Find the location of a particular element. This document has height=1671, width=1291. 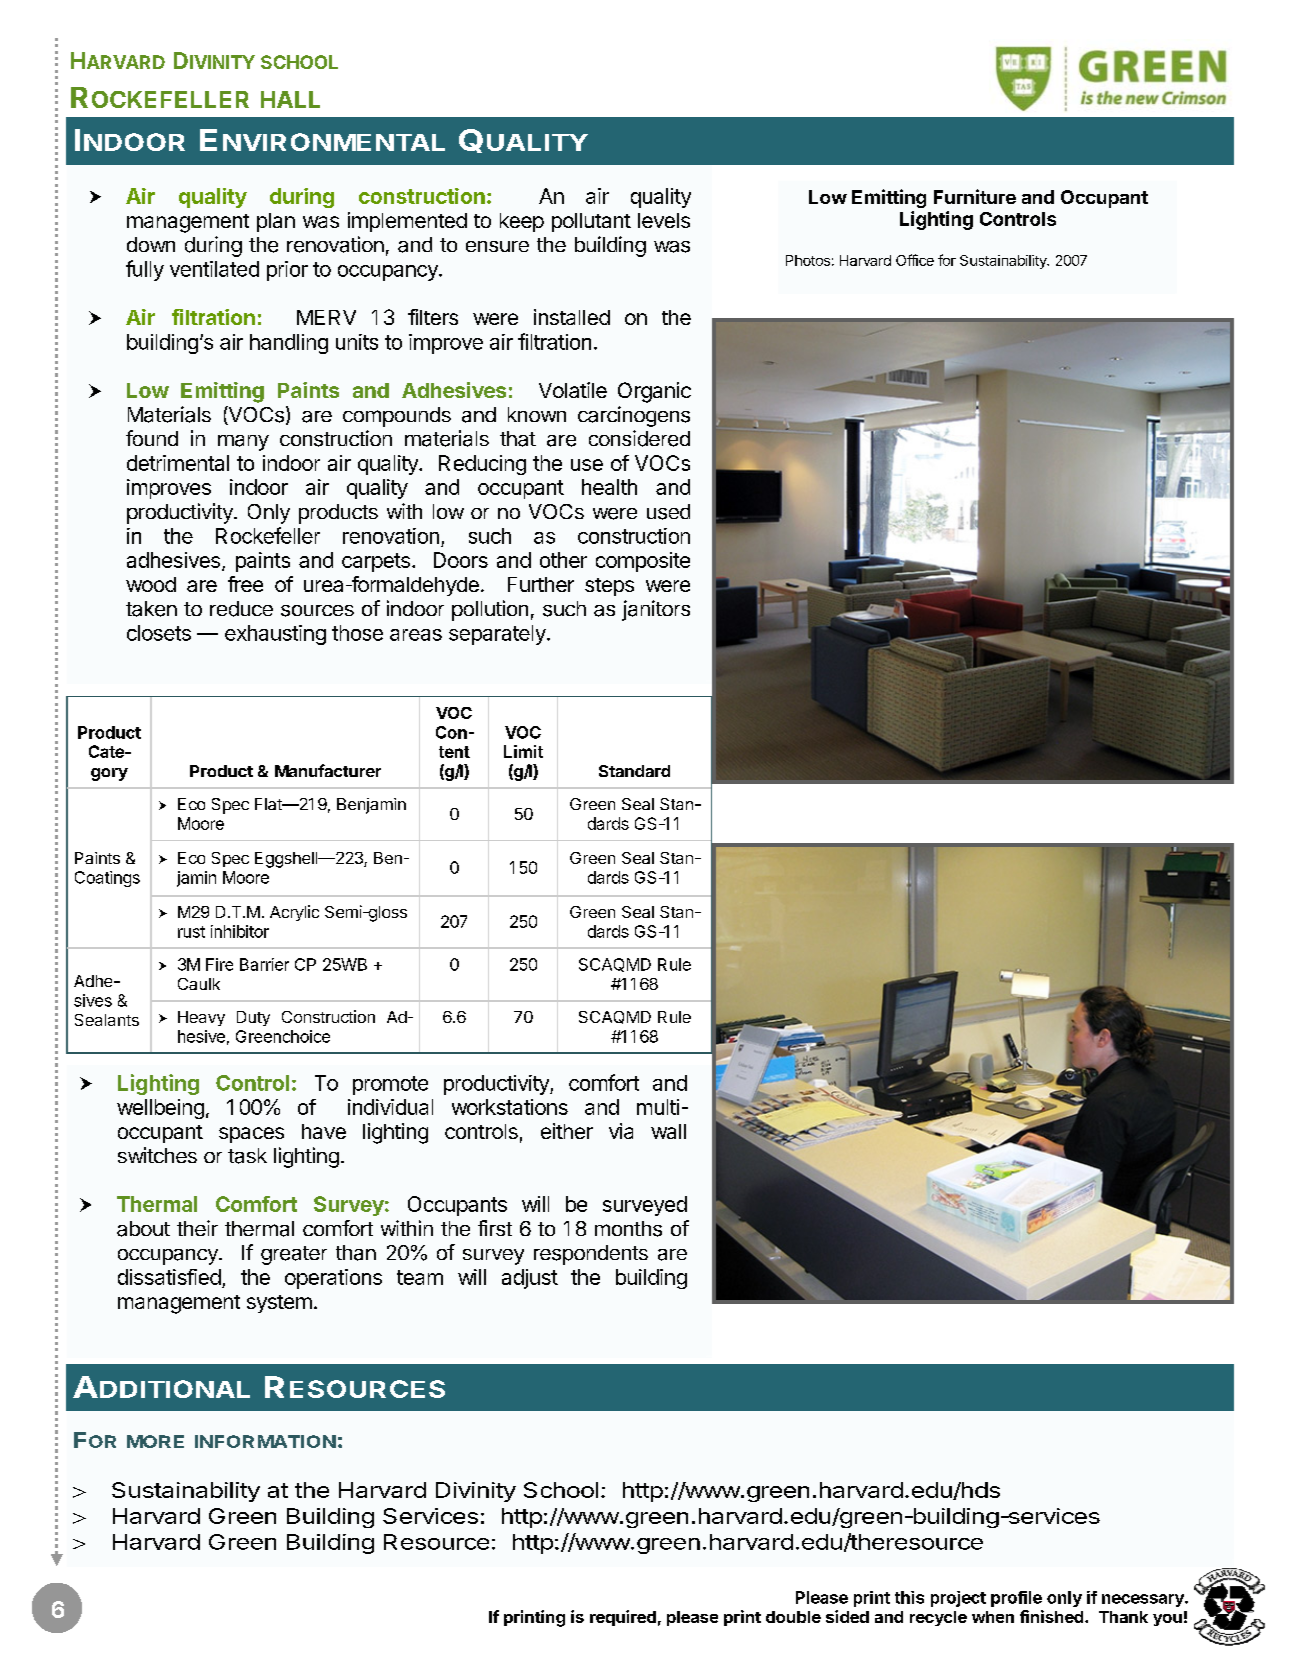

levels is located at coordinates (664, 220).
